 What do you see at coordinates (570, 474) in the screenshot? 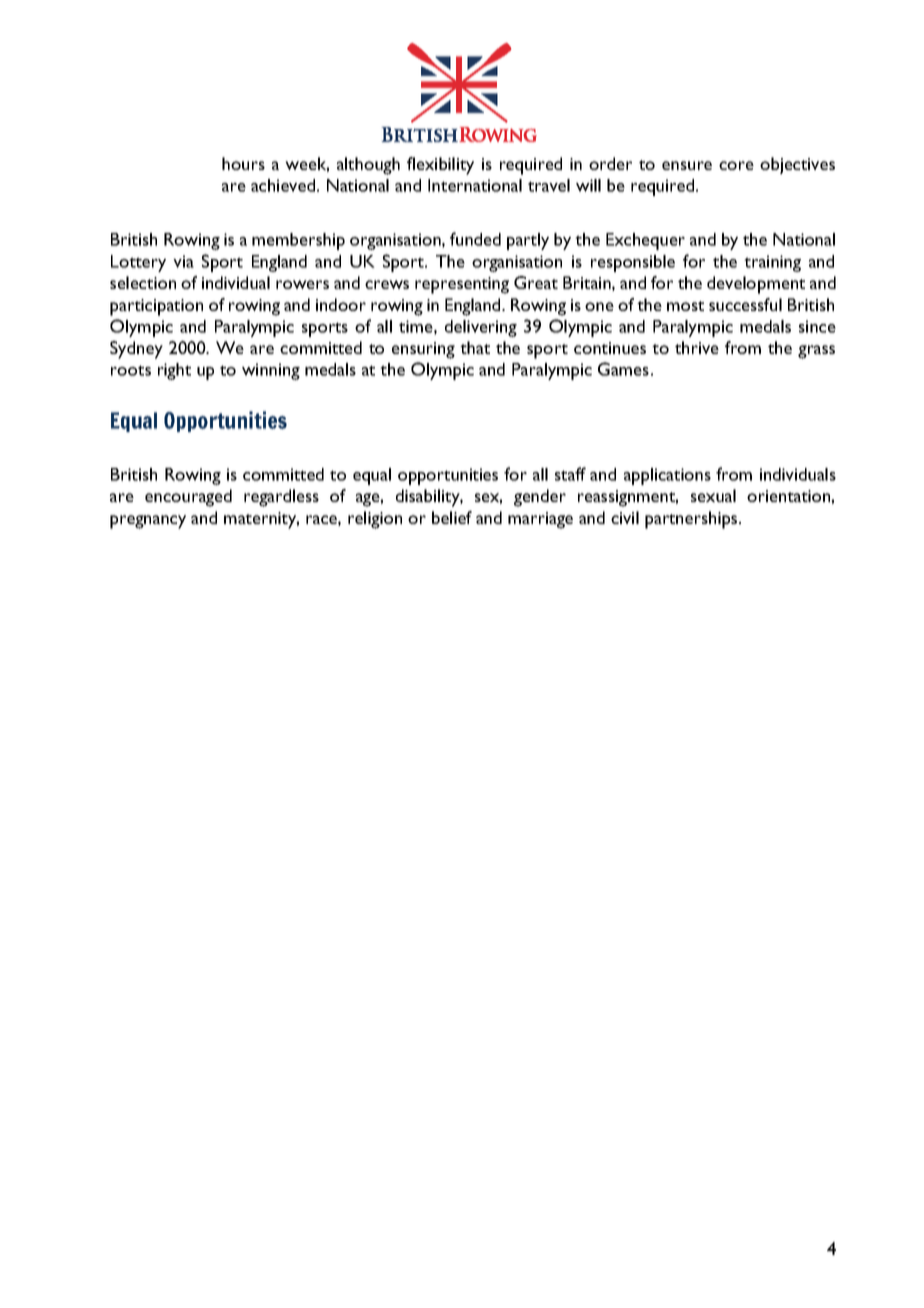
I see `staff` at bounding box center [570, 474].
